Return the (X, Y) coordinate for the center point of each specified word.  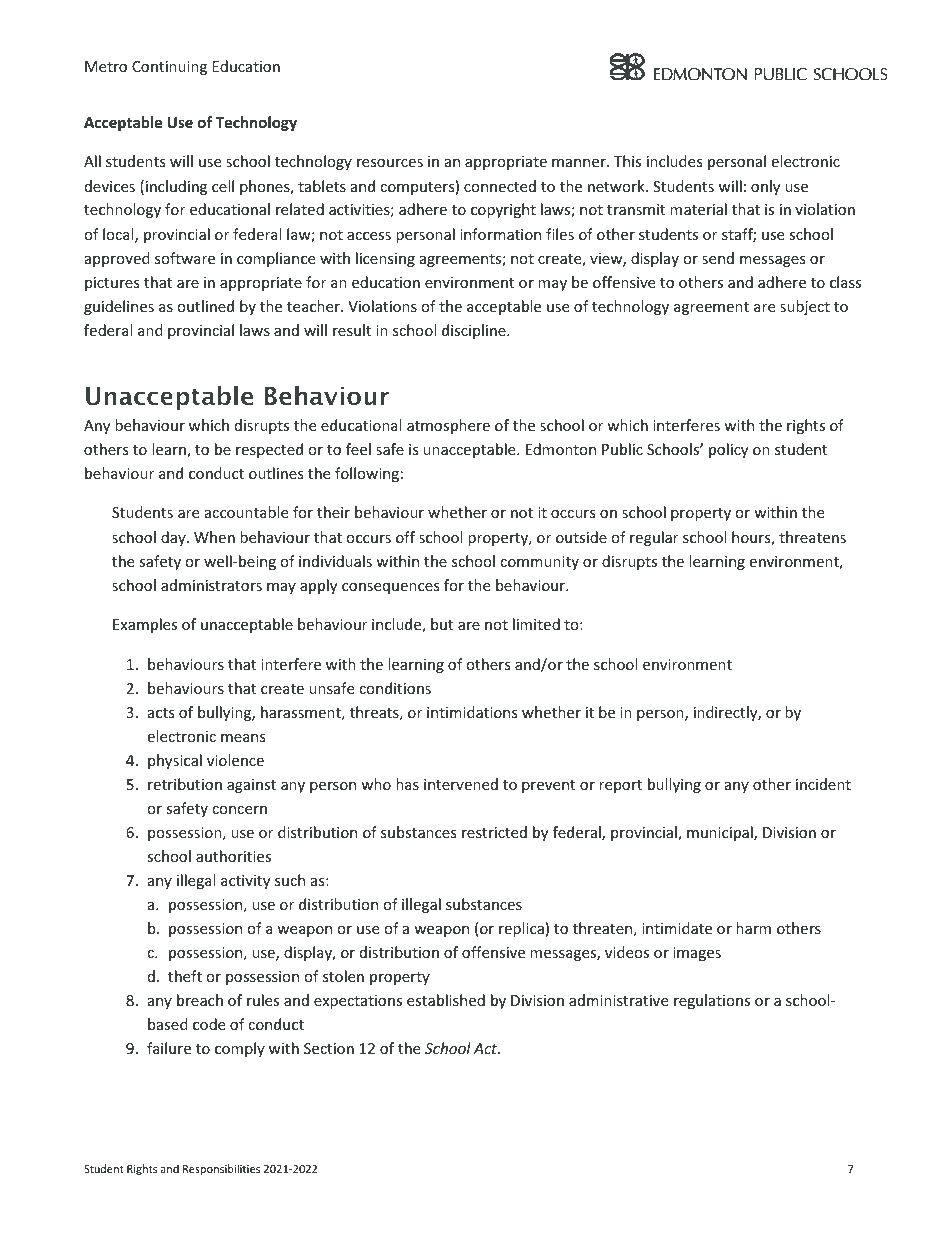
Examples (145, 625)
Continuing (169, 68)
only (765, 187)
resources (390, 163)
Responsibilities (221, 1169)
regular (654, 538)
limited (536, 624)
